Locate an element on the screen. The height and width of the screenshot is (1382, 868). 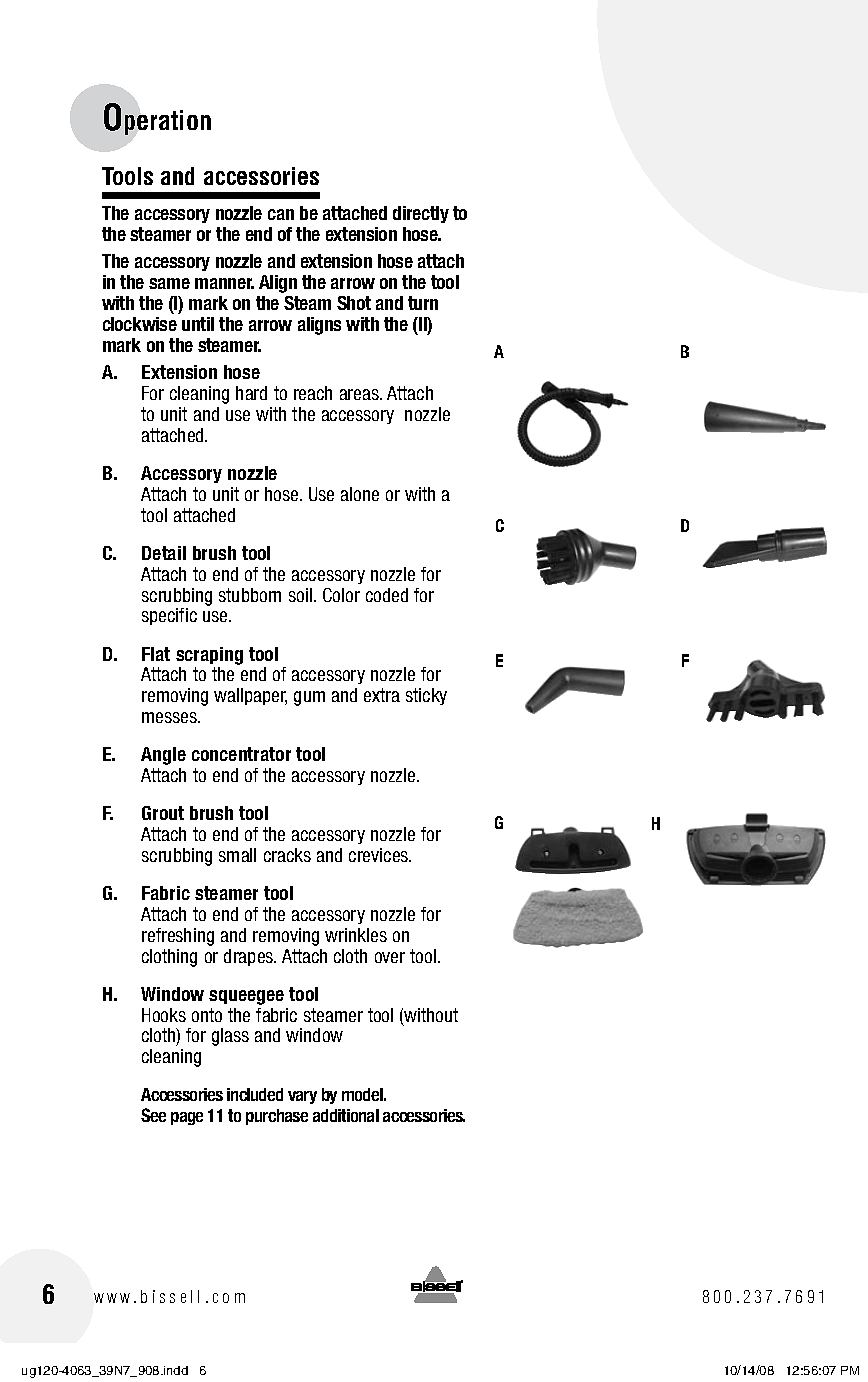
directly is located at coordinates (421, 214).
